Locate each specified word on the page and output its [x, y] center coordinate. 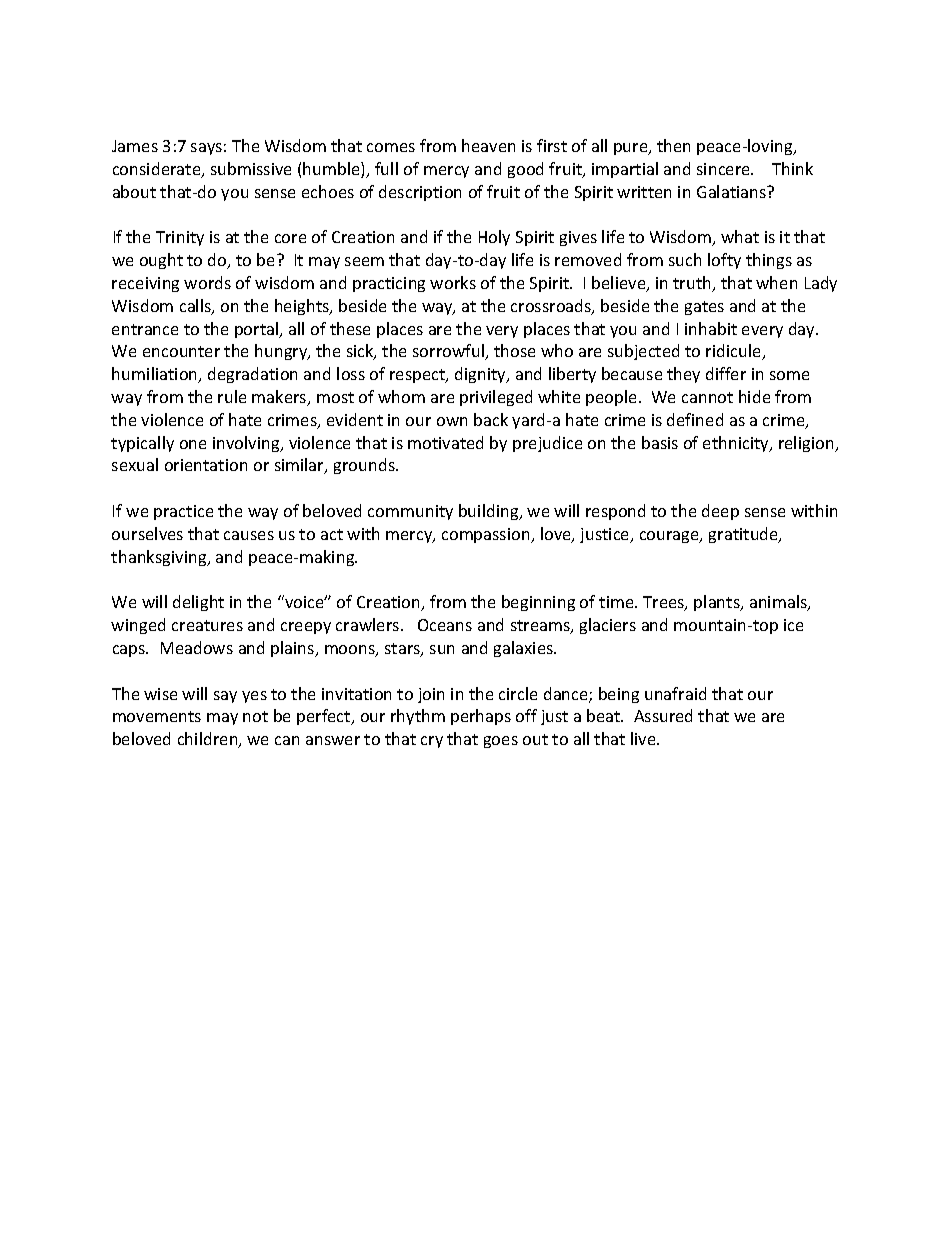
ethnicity [737, 444]
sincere [724, 169]
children [209, 740]
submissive [251, 168]
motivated [445, 442]
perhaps [481, 717]
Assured [663, 715]
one [193, 444]
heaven [488, 145]
